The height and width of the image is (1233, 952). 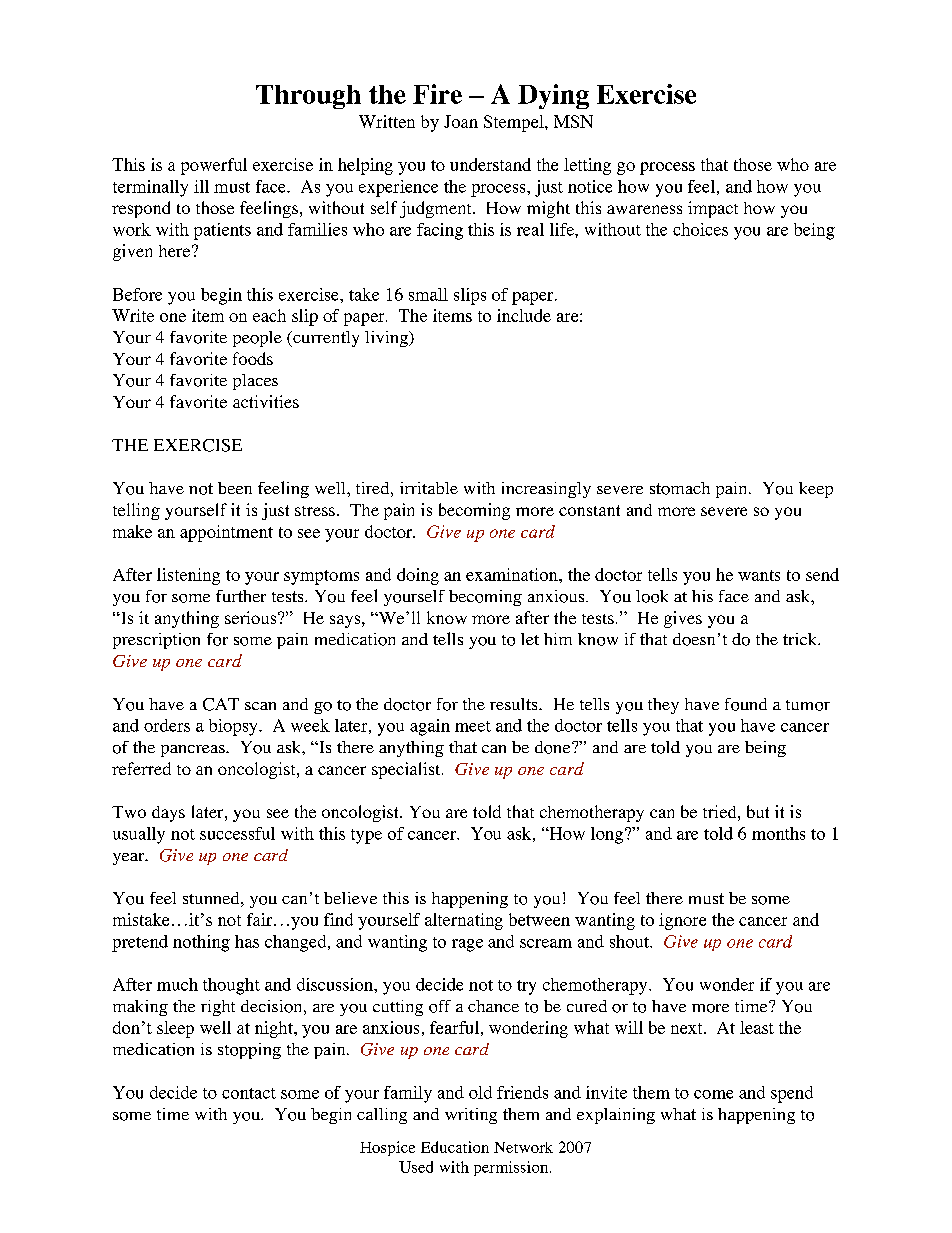 What do you see at coordinates (214, 166) in the image?
I see `powerful` at bounding box center [214, 166].
